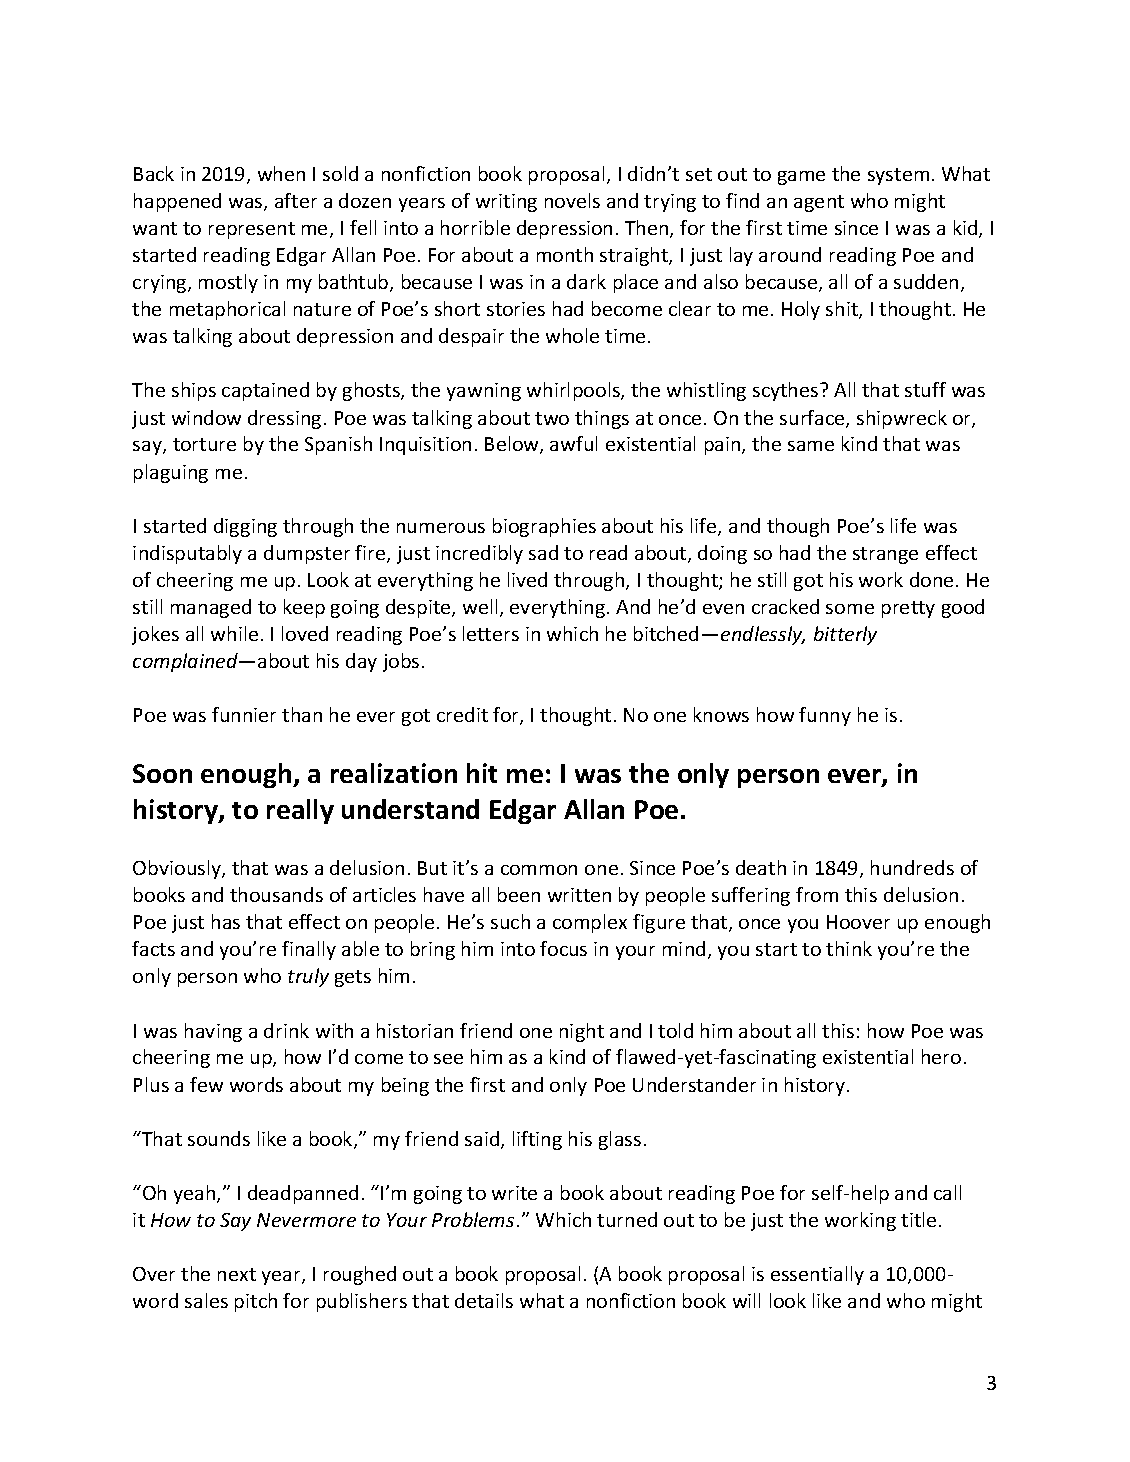  Describe the element at coordinates (226, 921) in the screenshot. I see `has` at that location.
